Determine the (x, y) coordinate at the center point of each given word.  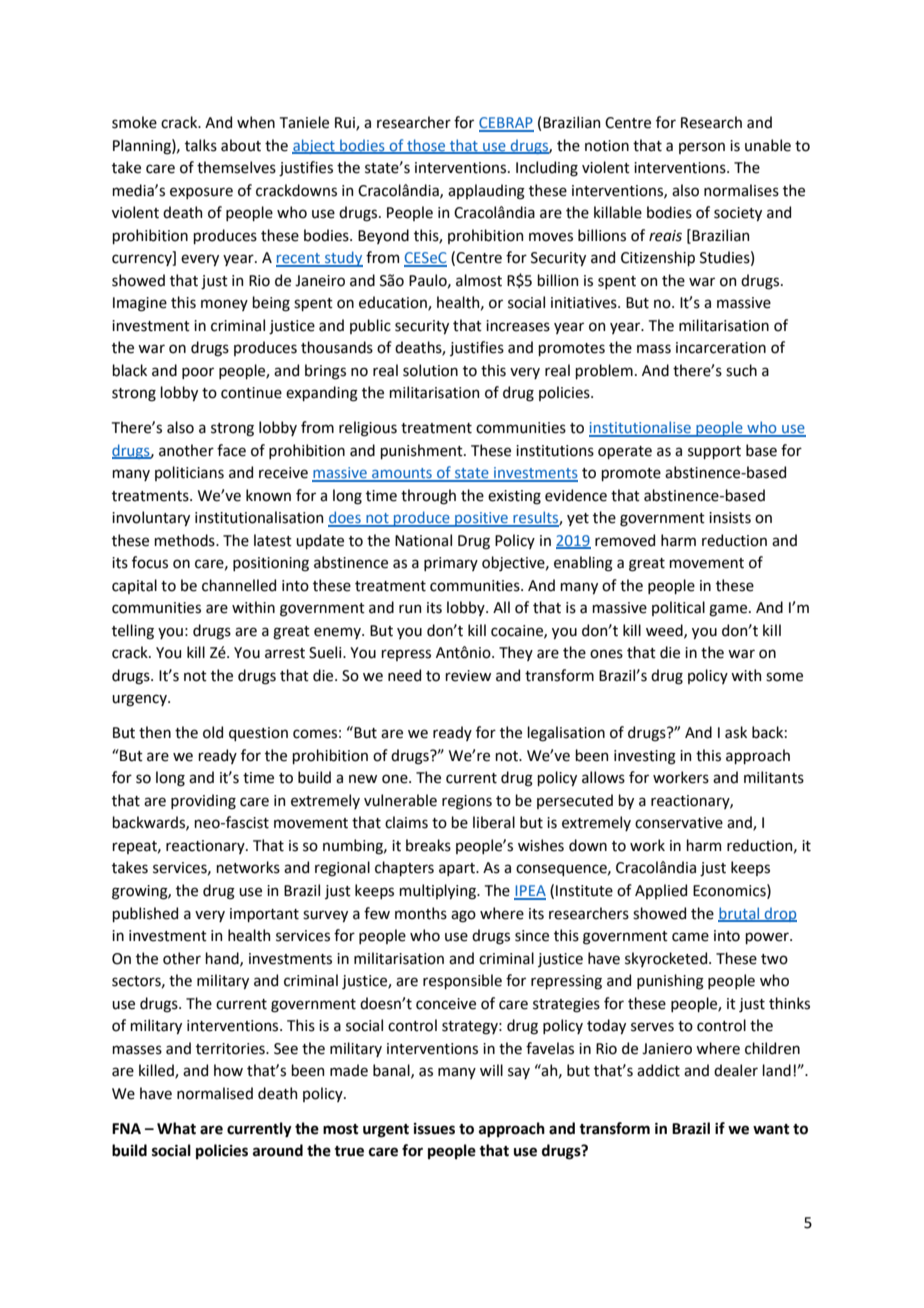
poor (198, 373)
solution (430, 370)
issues (434, 1129)
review (468, 676)
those (426, 146)
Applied (661, 891)
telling (133, 632)
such (741, 370)
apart (458, 869)
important (264, 915)
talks (201, 145)
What (176, 1128)
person (702, 148)
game (729, 610)
